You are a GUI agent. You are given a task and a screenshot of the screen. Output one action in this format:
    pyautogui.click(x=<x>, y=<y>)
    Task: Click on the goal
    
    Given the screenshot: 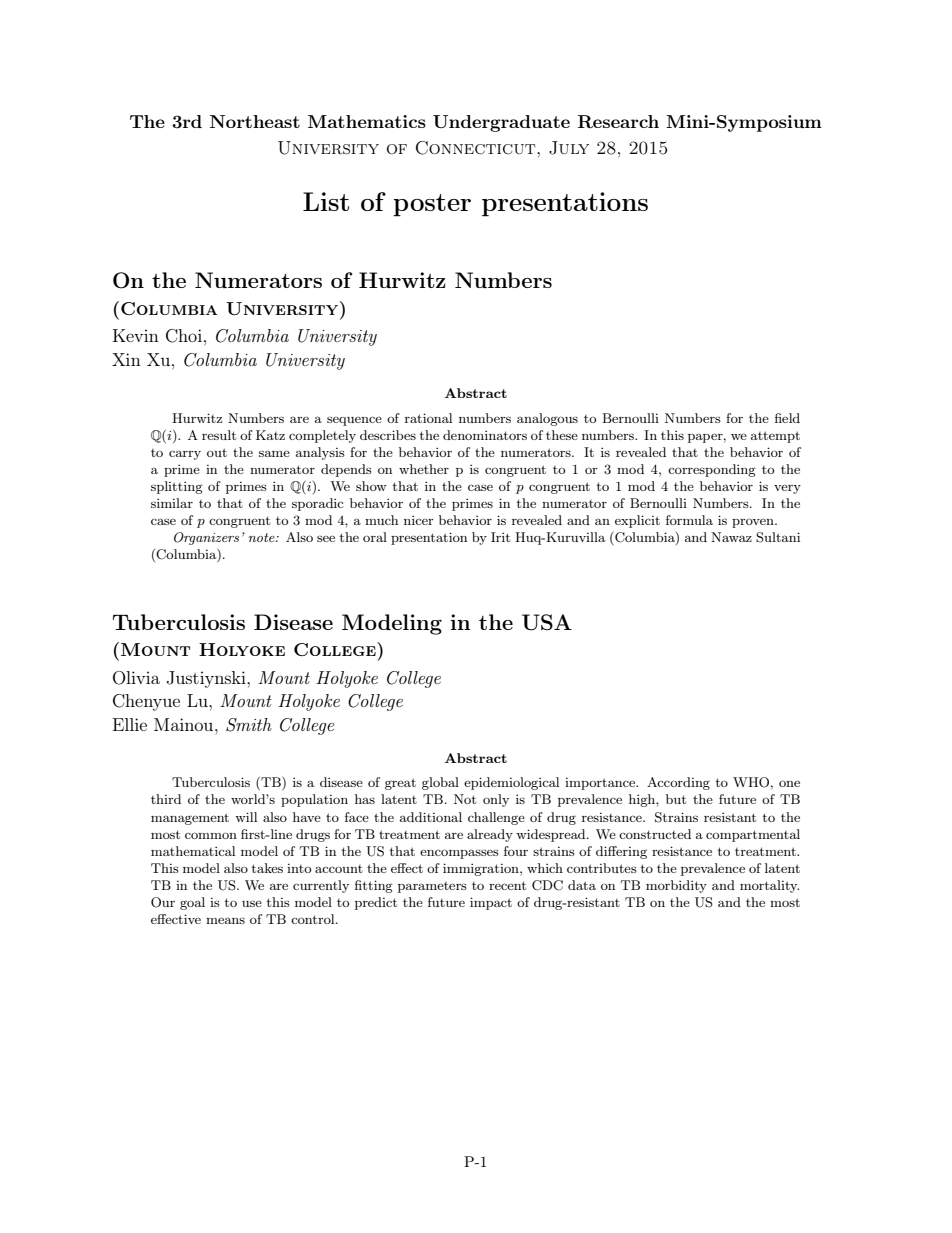 What is the action you would take?
    pyautogui.click(x=192, y=903)
